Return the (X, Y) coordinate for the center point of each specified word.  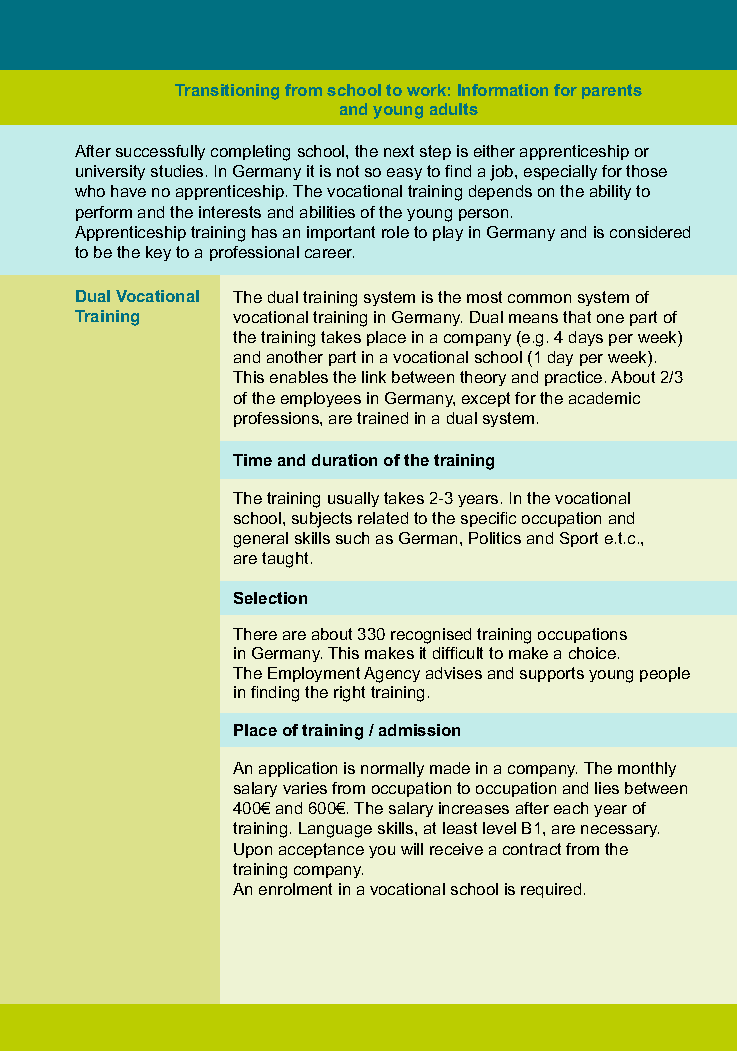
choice (594, 653)
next (399, 151)
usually (353, 499)
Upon (253, 850)
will (412, 849)
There (255, 634)
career (329, 253)
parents (612, 91)
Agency (392, 675)
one (610, 318)
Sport (579, 539)
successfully (160, 152)
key (158, 253)
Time (252, 460)
